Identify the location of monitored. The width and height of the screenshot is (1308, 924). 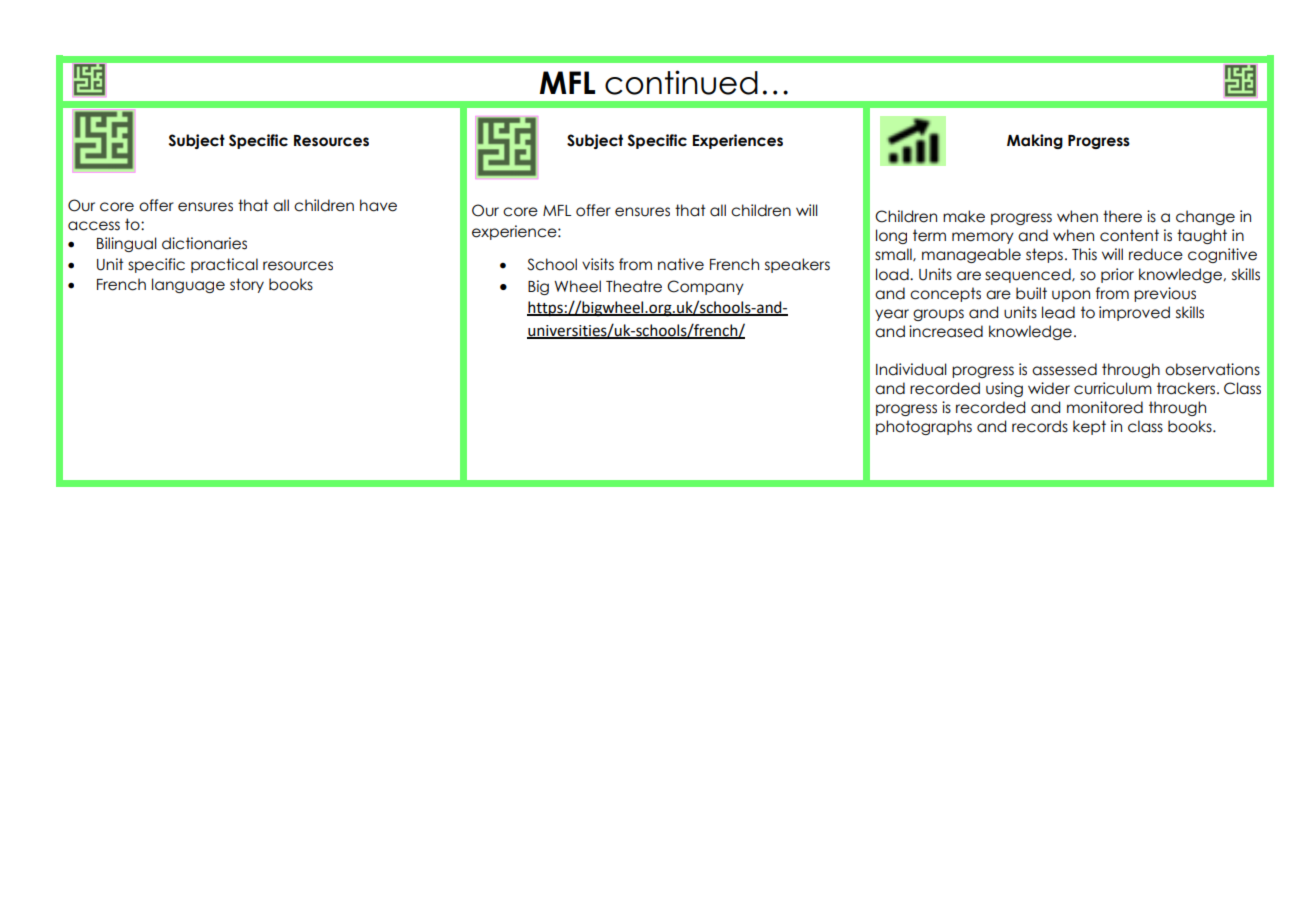
(1105, 407).
